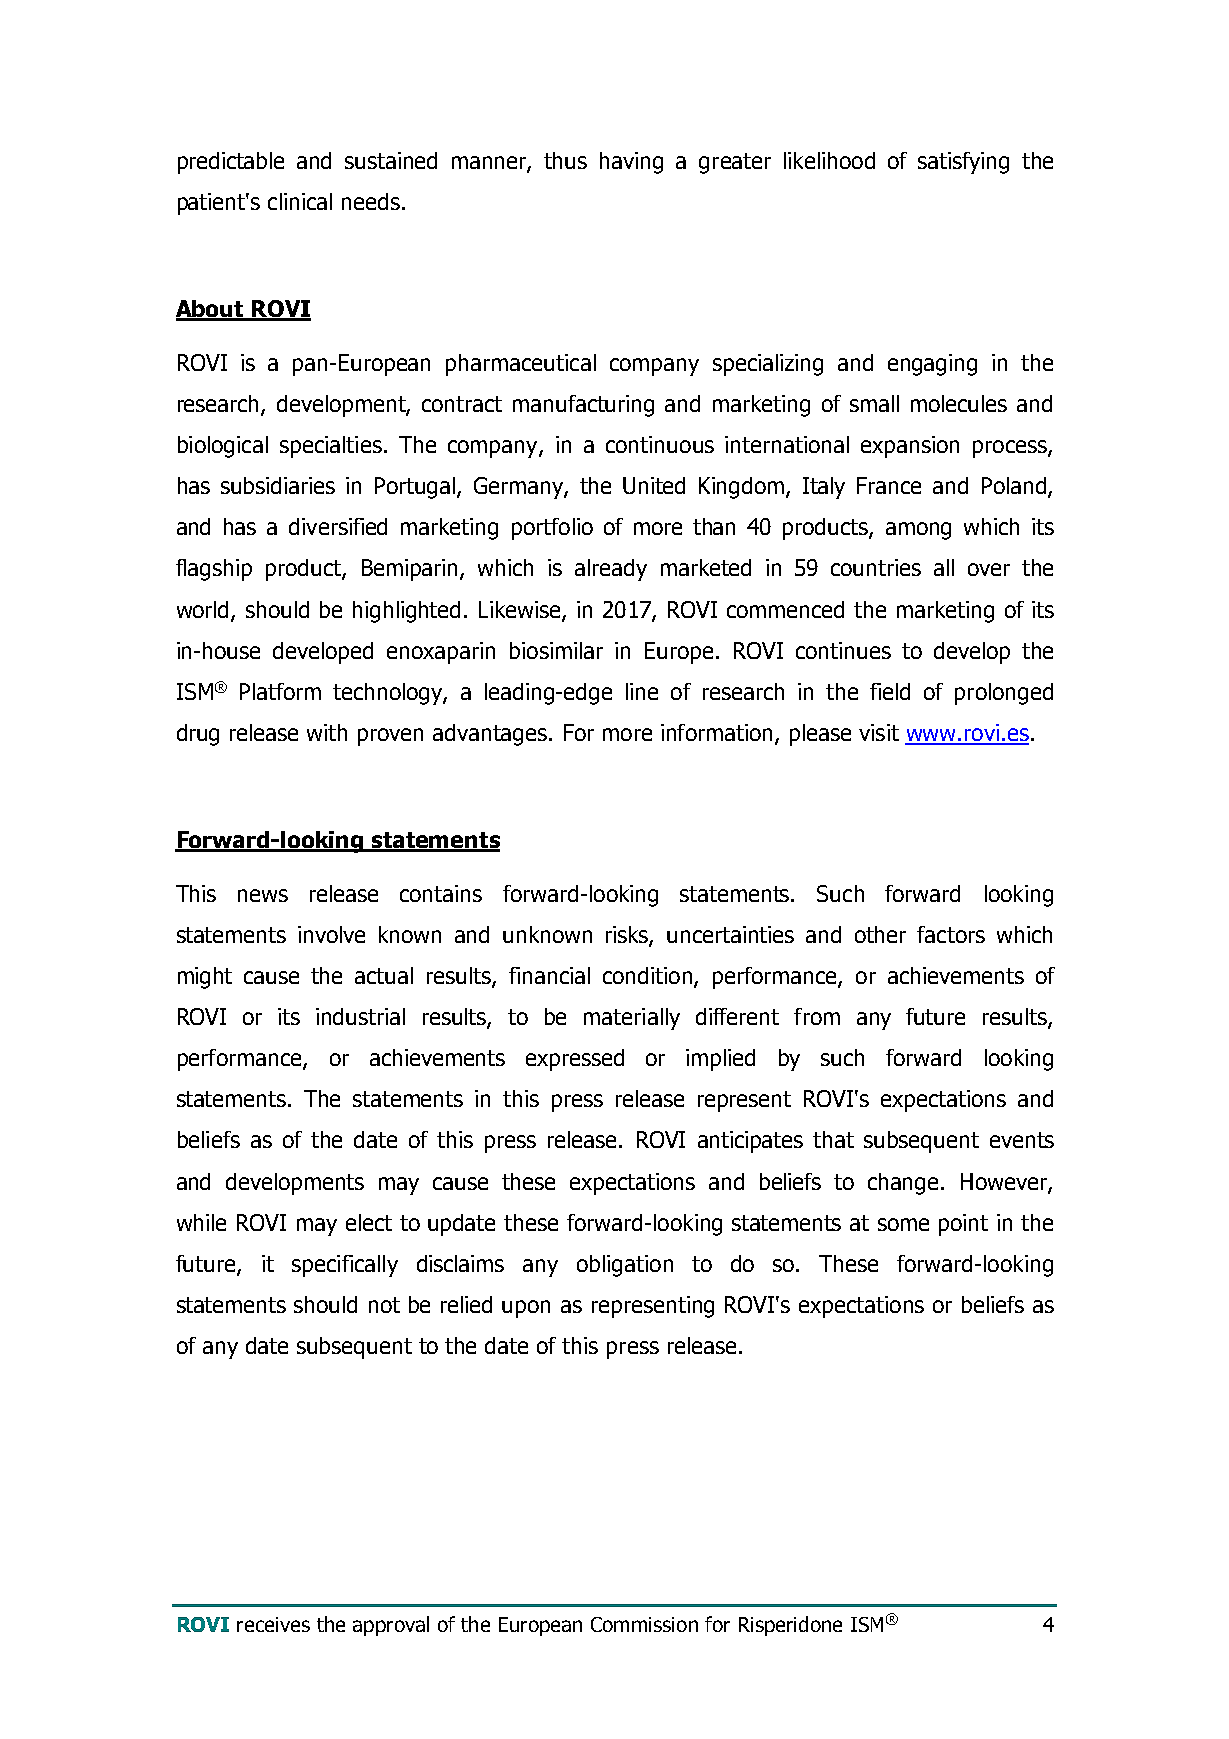 This document has width=1229, height=1739. What do you see at coordinates (644, 1624) in the document?
I see `Commission` at bounding box center [644, 1624].
